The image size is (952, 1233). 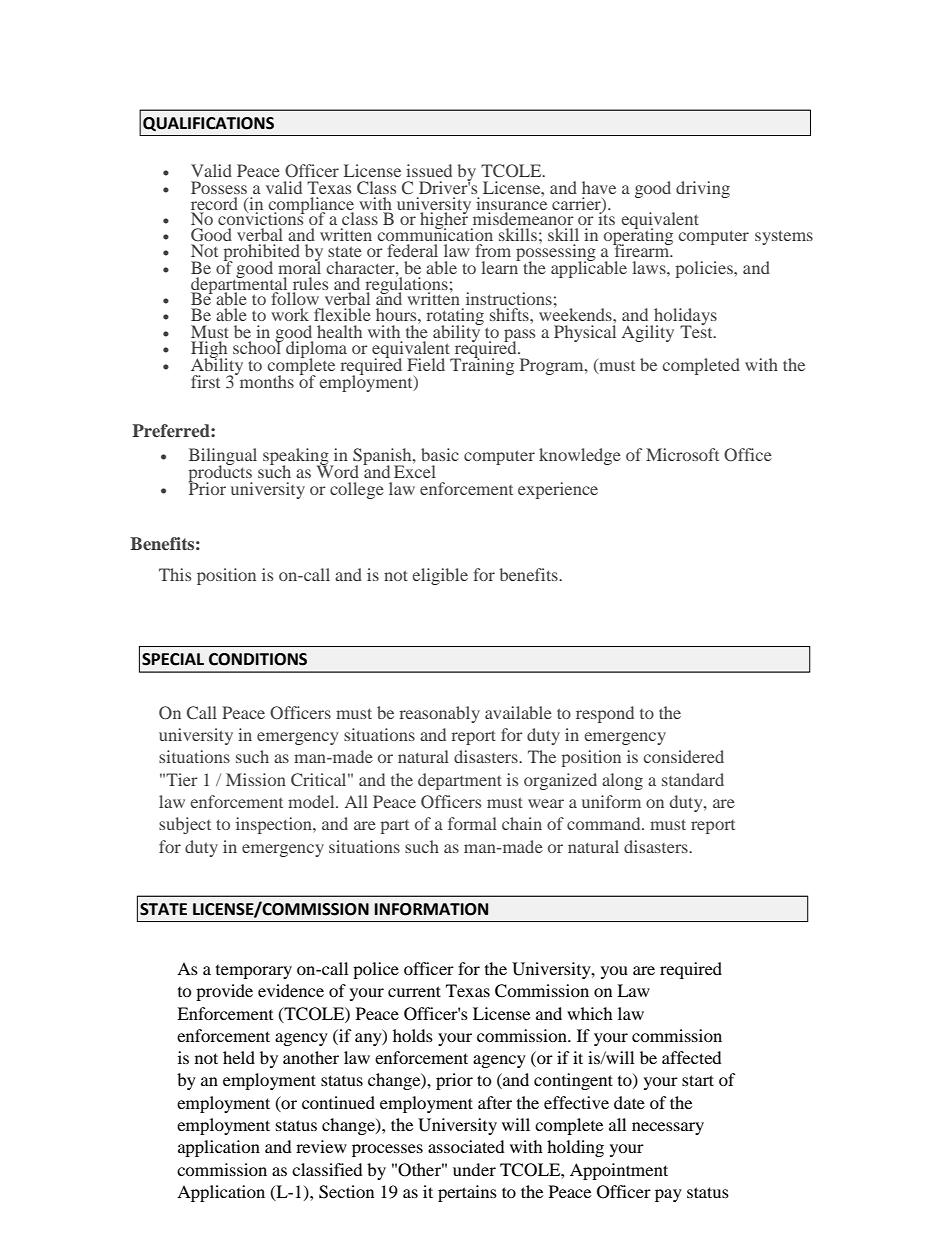 I want to click on issued, so click(x=429, y=170).
